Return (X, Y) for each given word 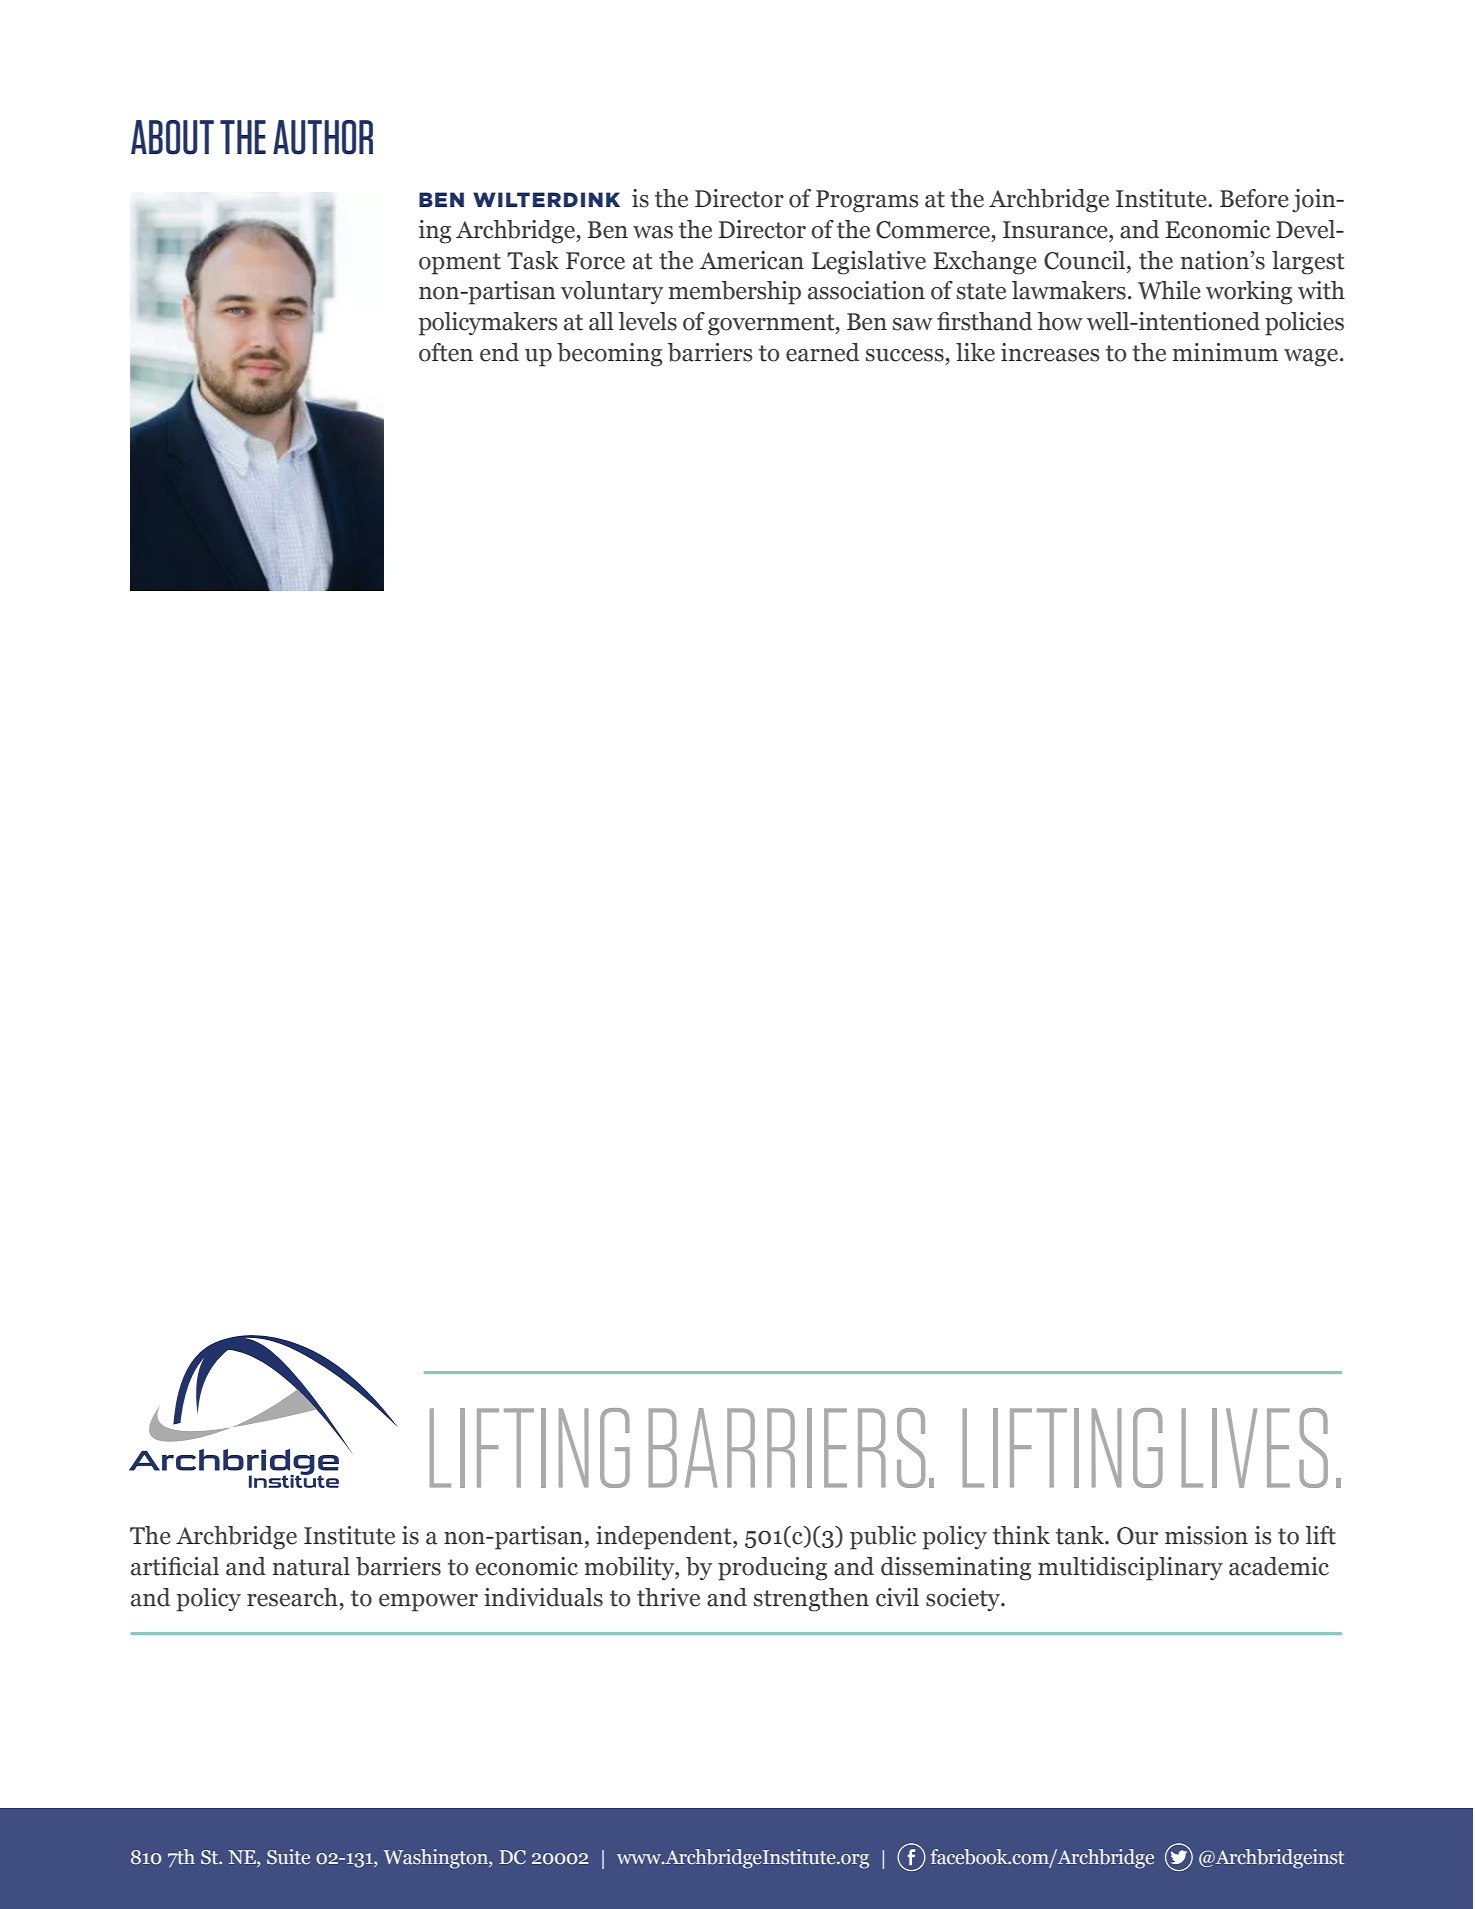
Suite (288, 1857)
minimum (1225, 352)
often (446, 352)
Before (1254, 198)
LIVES (1255, 1448)
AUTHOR (323, 137)
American (752, 260)
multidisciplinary (1130, 1569)
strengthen (811, 1600)
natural (311, 1566)
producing (772, 1569)
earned (822, 352)
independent (665, 1538)
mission (1206, 1535)
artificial (175, 1566)
